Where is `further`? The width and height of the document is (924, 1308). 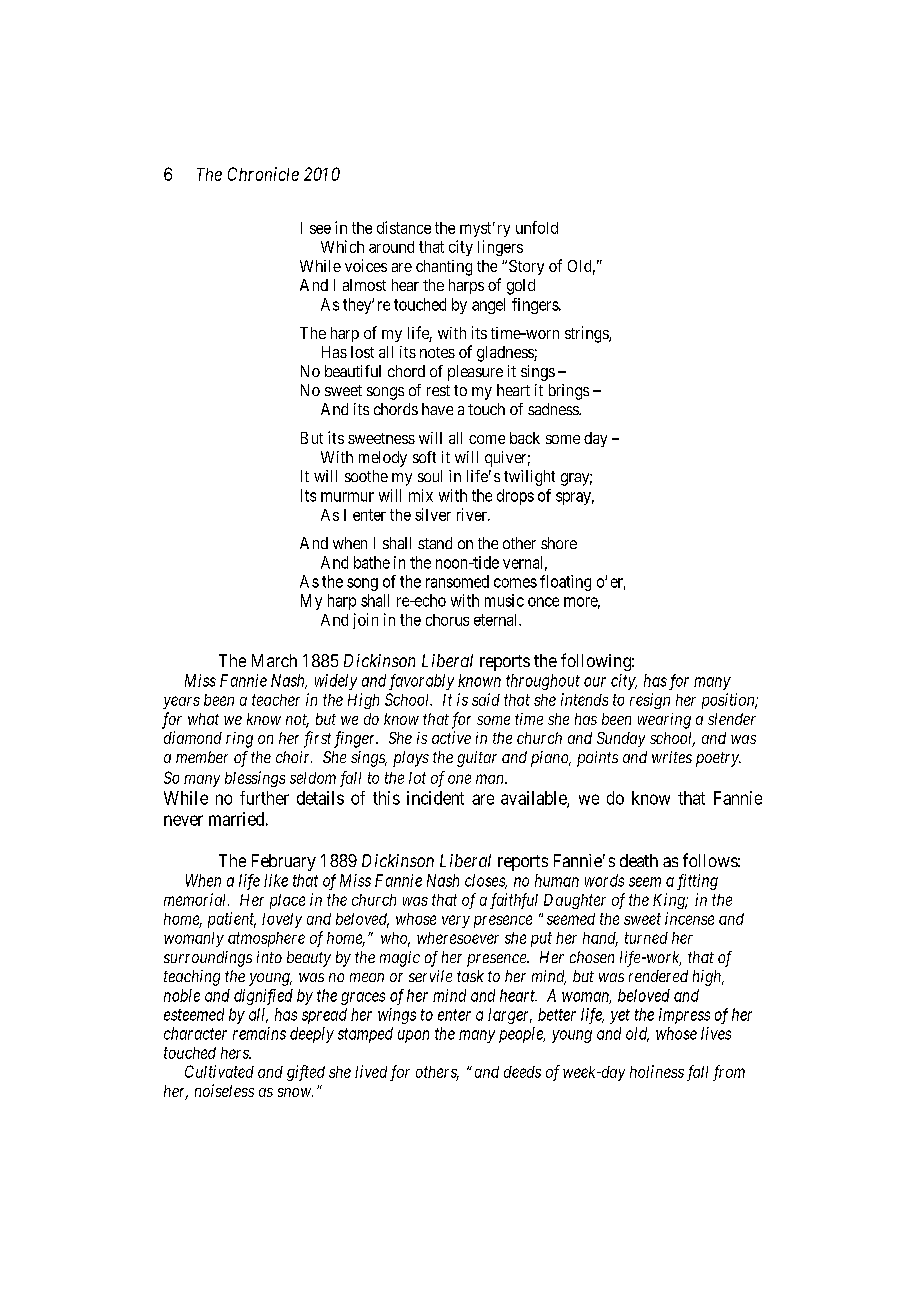
further is located at coordinates (264, 798).
